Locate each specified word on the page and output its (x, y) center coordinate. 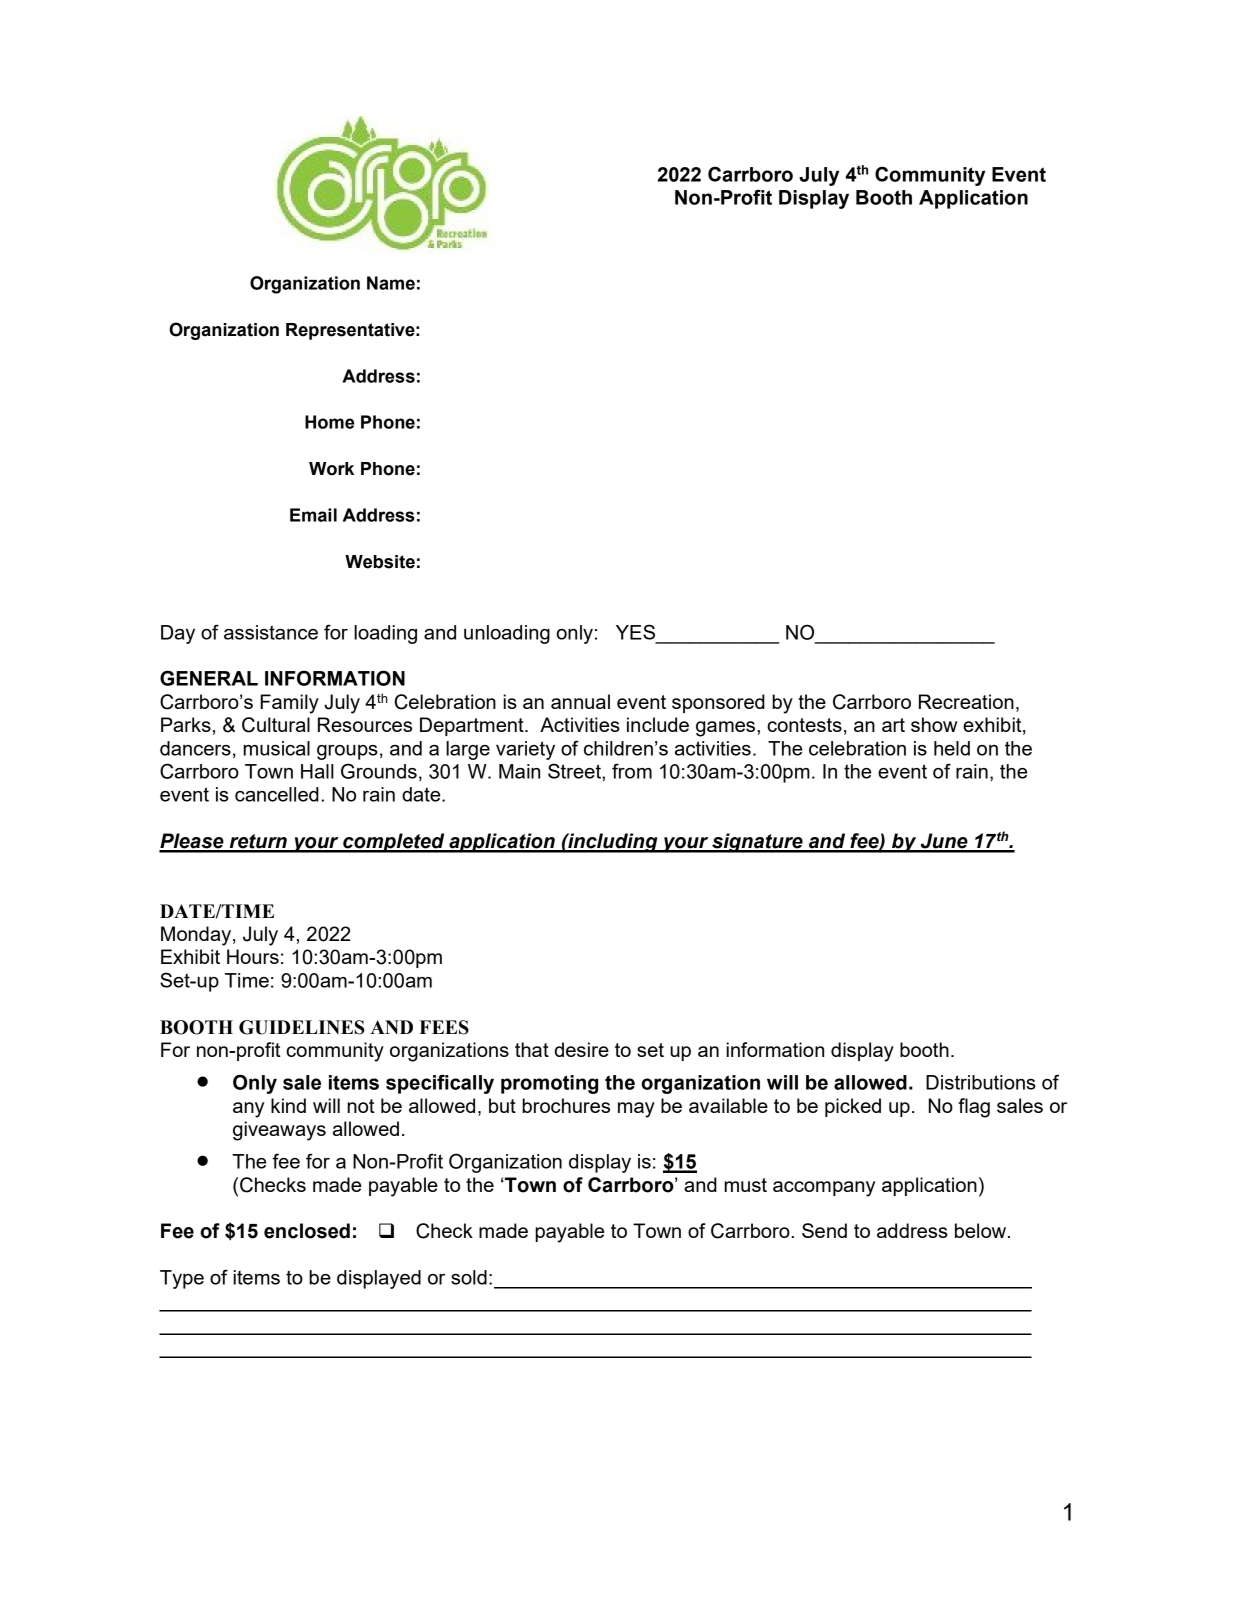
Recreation (966, 701)
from (632, 771)
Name (391, 283)
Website (380, 562)
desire (582, 1049)
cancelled (277, 794)
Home (329, 422)
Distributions (981, 1082)
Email (313, 515)
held (952, 748)
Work (331, 469)
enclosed (307, 1231)
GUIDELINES (301, 1027)
